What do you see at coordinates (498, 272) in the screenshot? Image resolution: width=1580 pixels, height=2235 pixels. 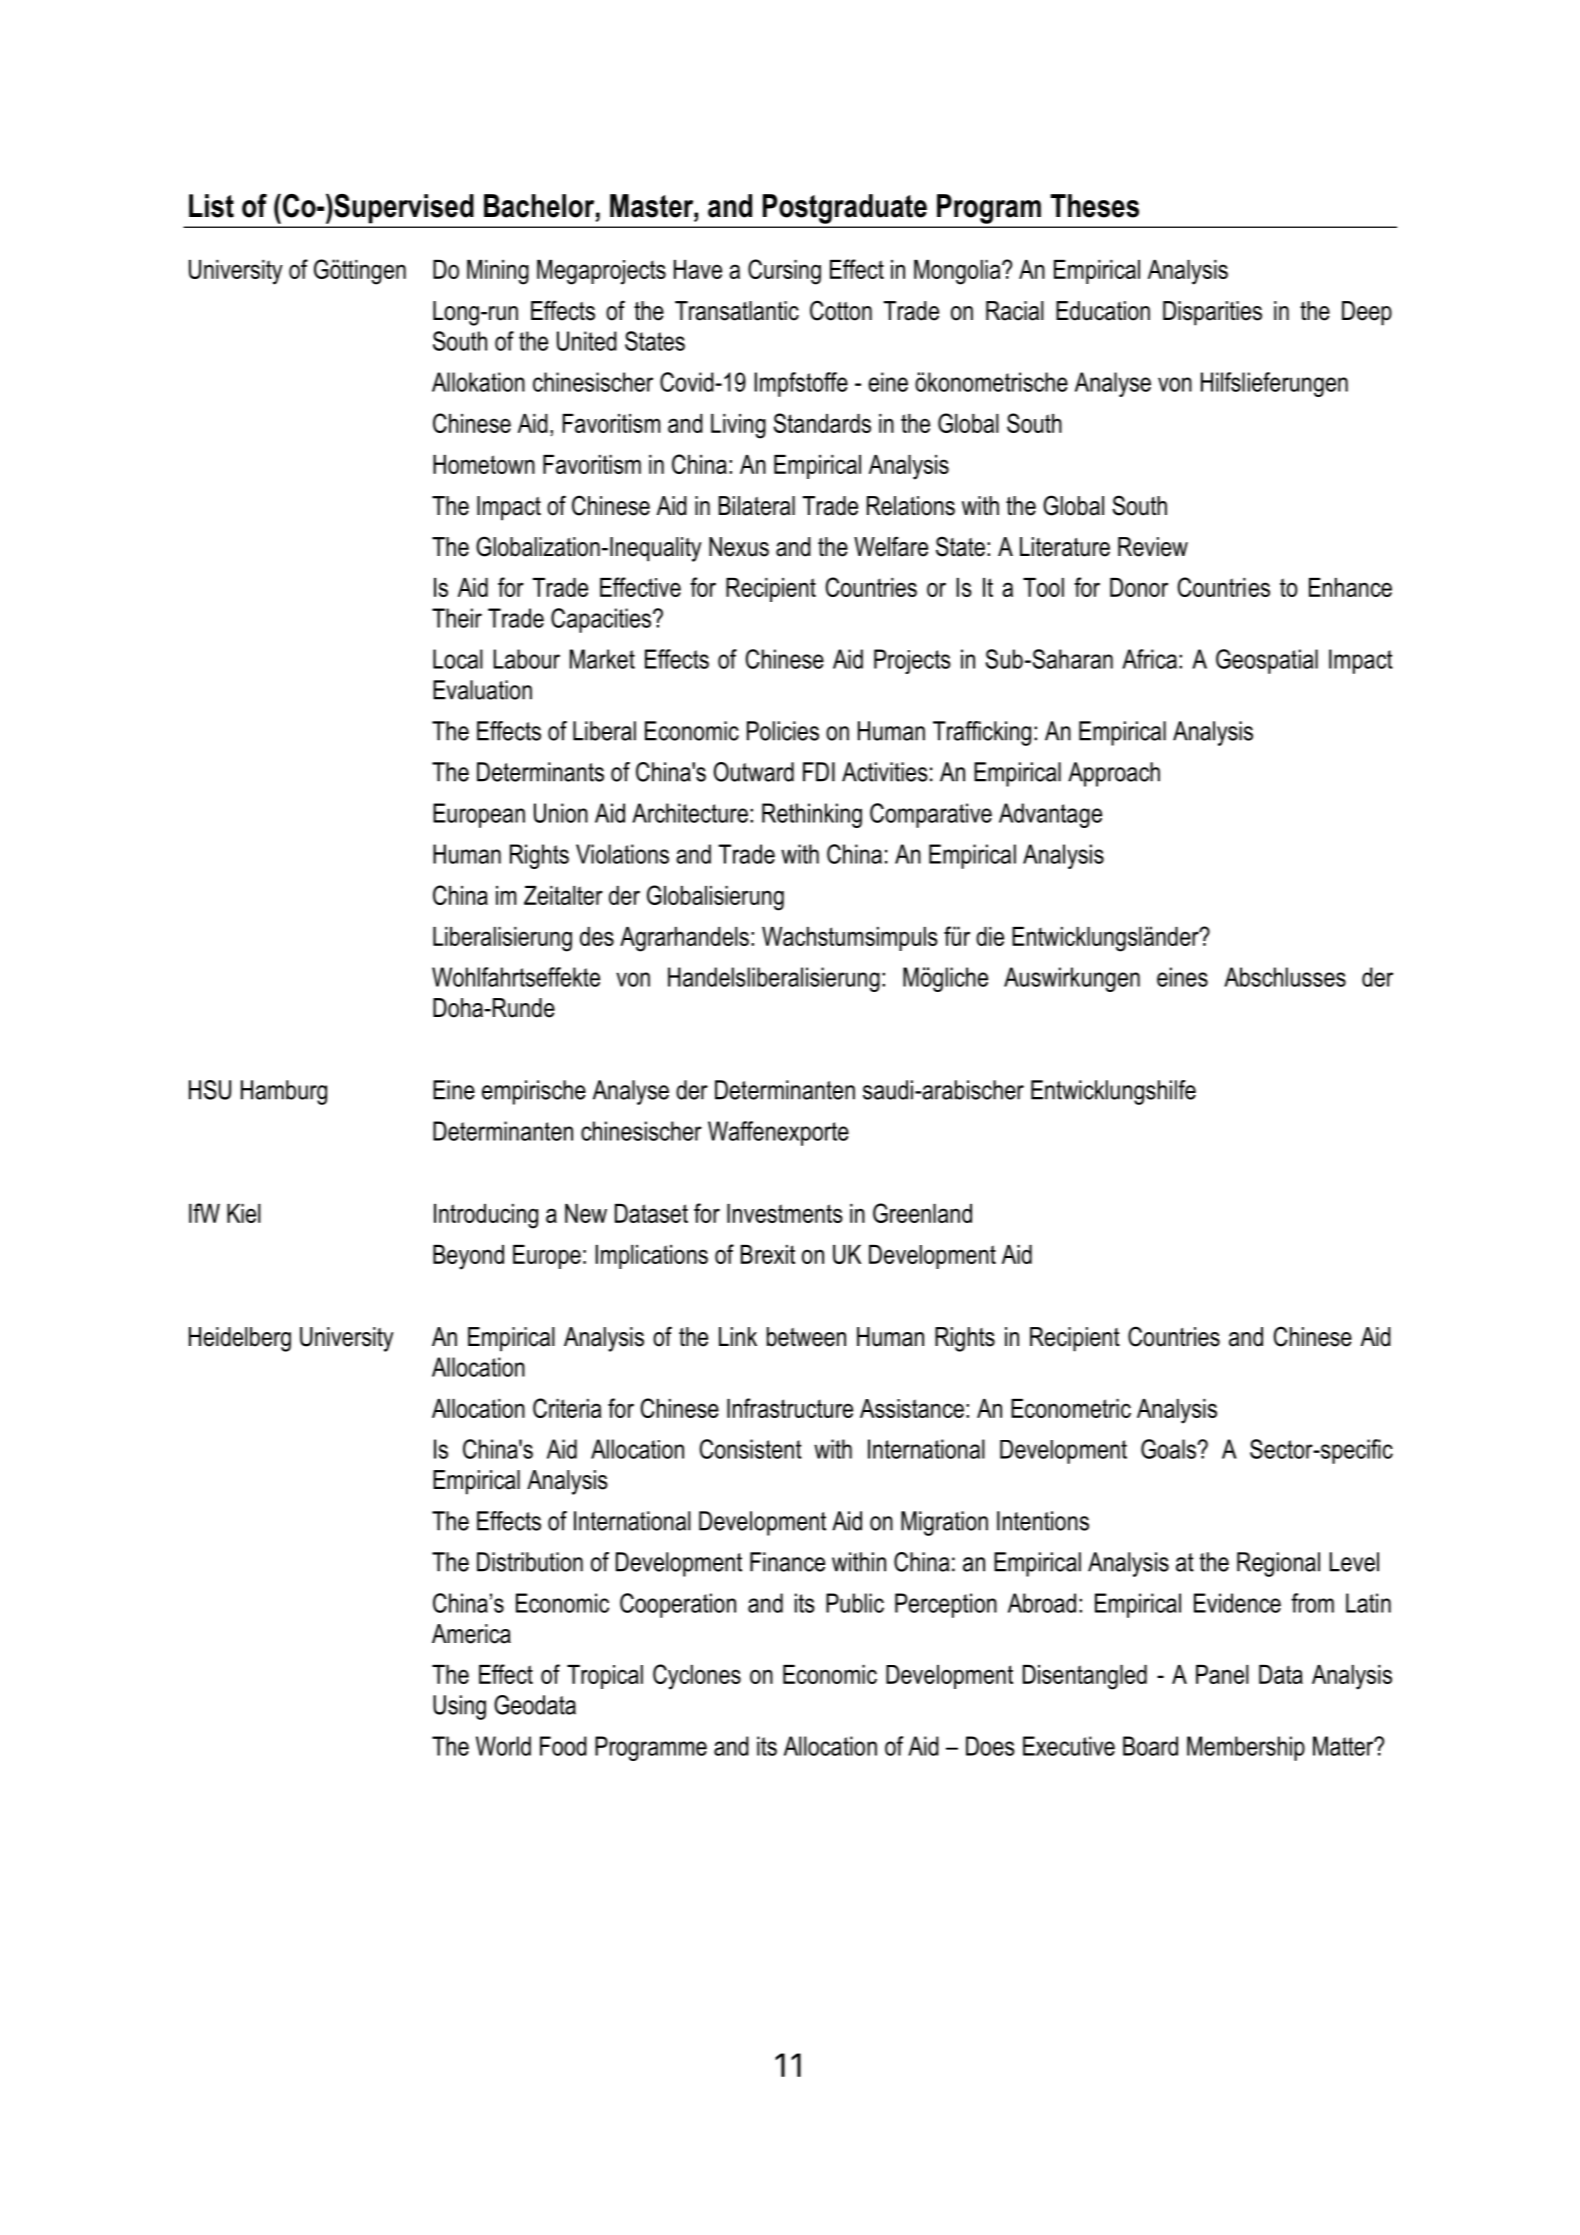 I see `Mining` at bounding box center [498, 272].
